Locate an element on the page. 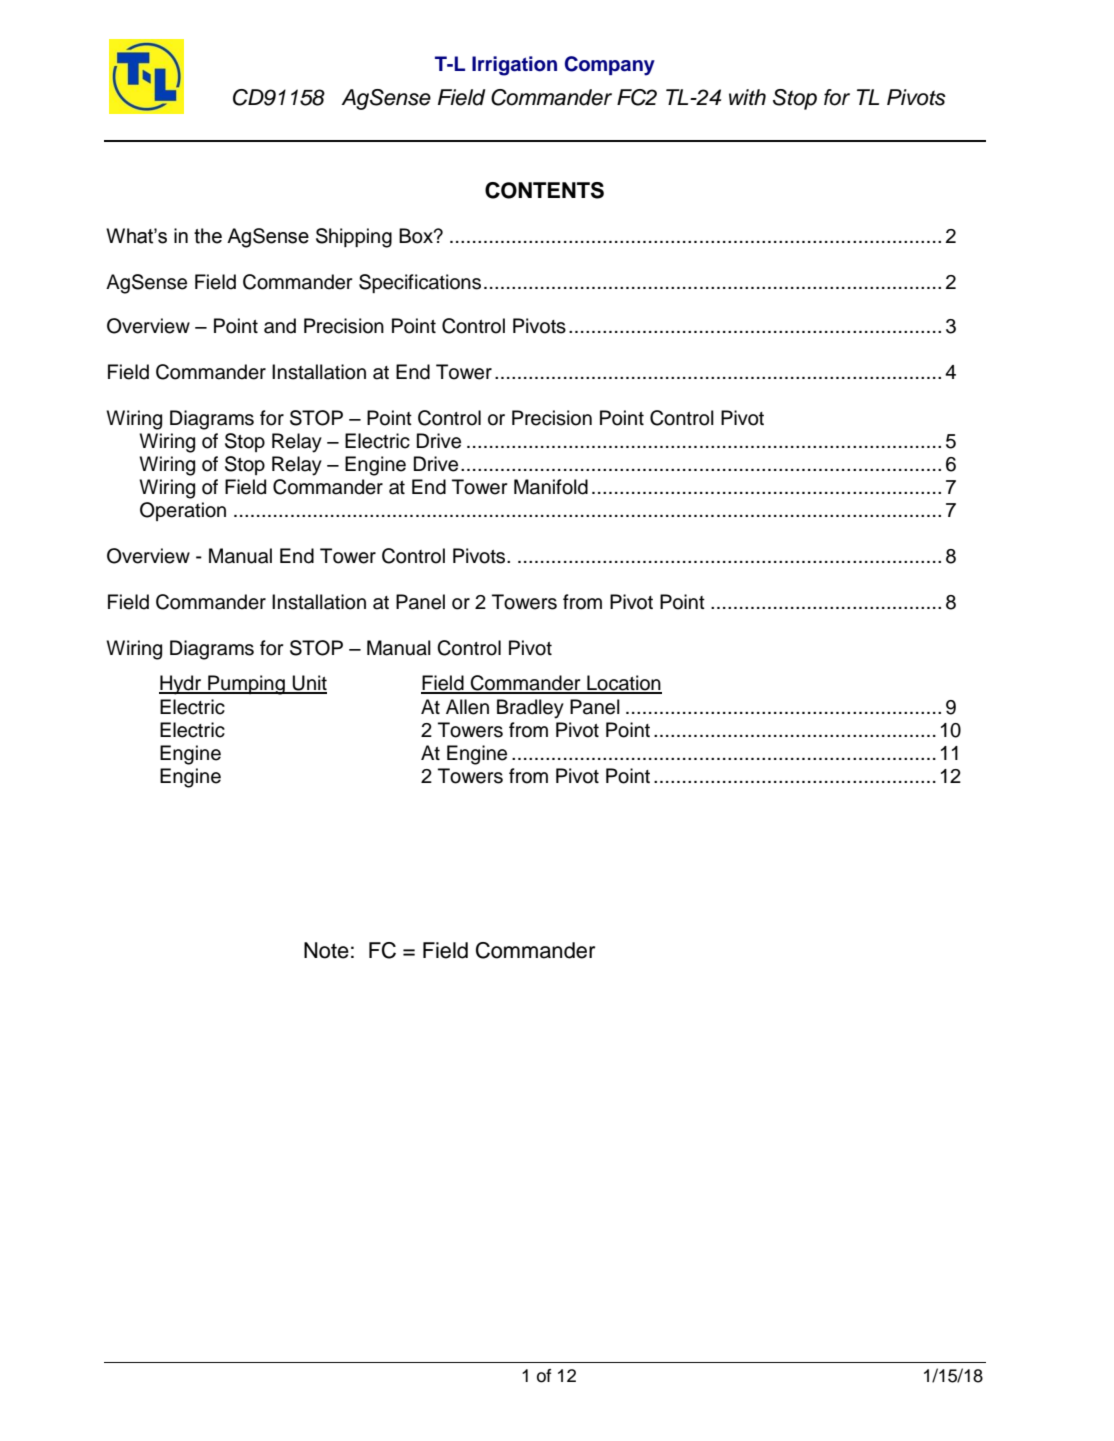  Allen is located at coordinates (467, 707).
